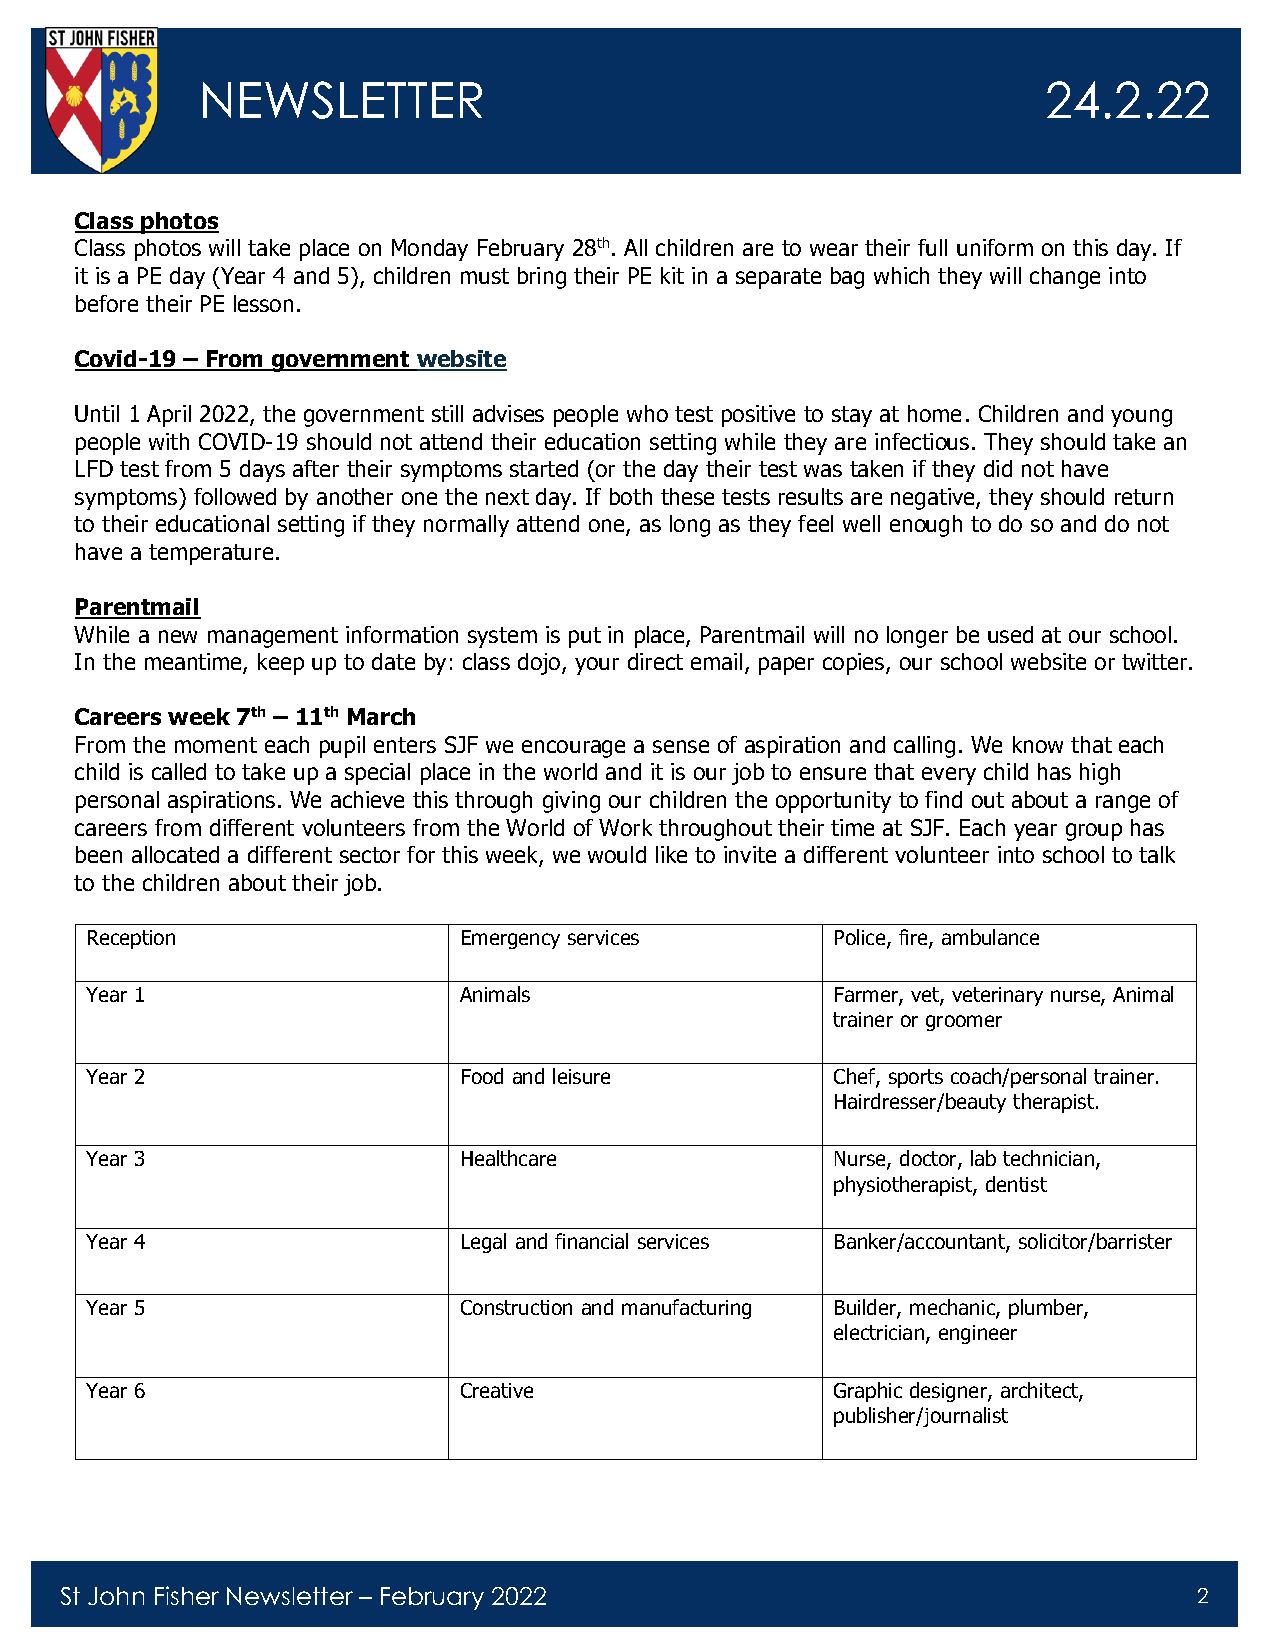  I want to click on Creative, so click(497, 1390).
